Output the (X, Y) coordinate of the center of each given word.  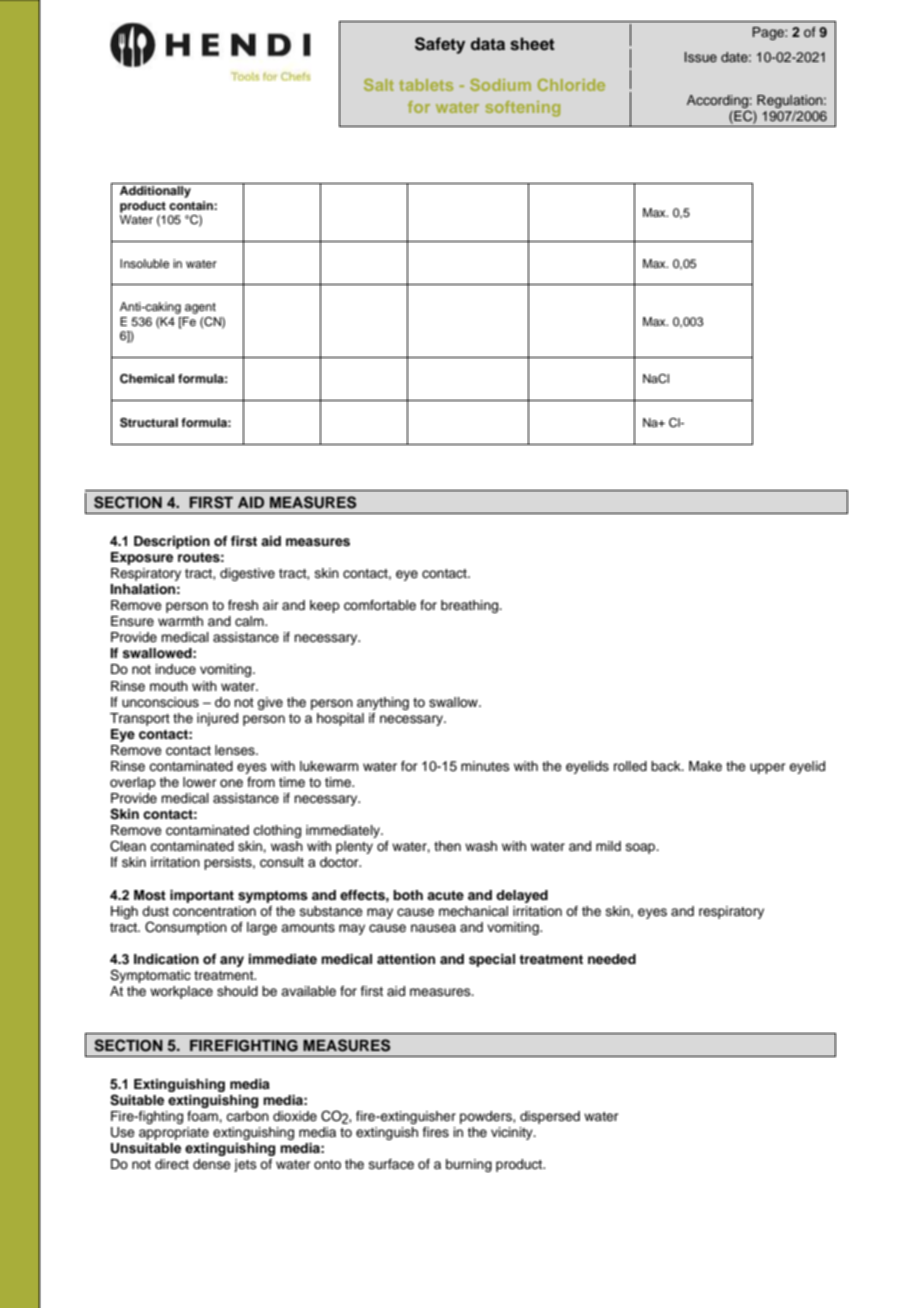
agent (200, 308)
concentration (214, 911)
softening (523, 109)
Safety (440, 45)
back (667, 766)
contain (192, 205)
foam (203, 1116)
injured (217, 719)
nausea (433, 928)
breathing (471, 606)
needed (612, 959)
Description (172, 542)
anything (383, 703)
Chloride (571, 85)
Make (705, 766)
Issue (701, 57)
